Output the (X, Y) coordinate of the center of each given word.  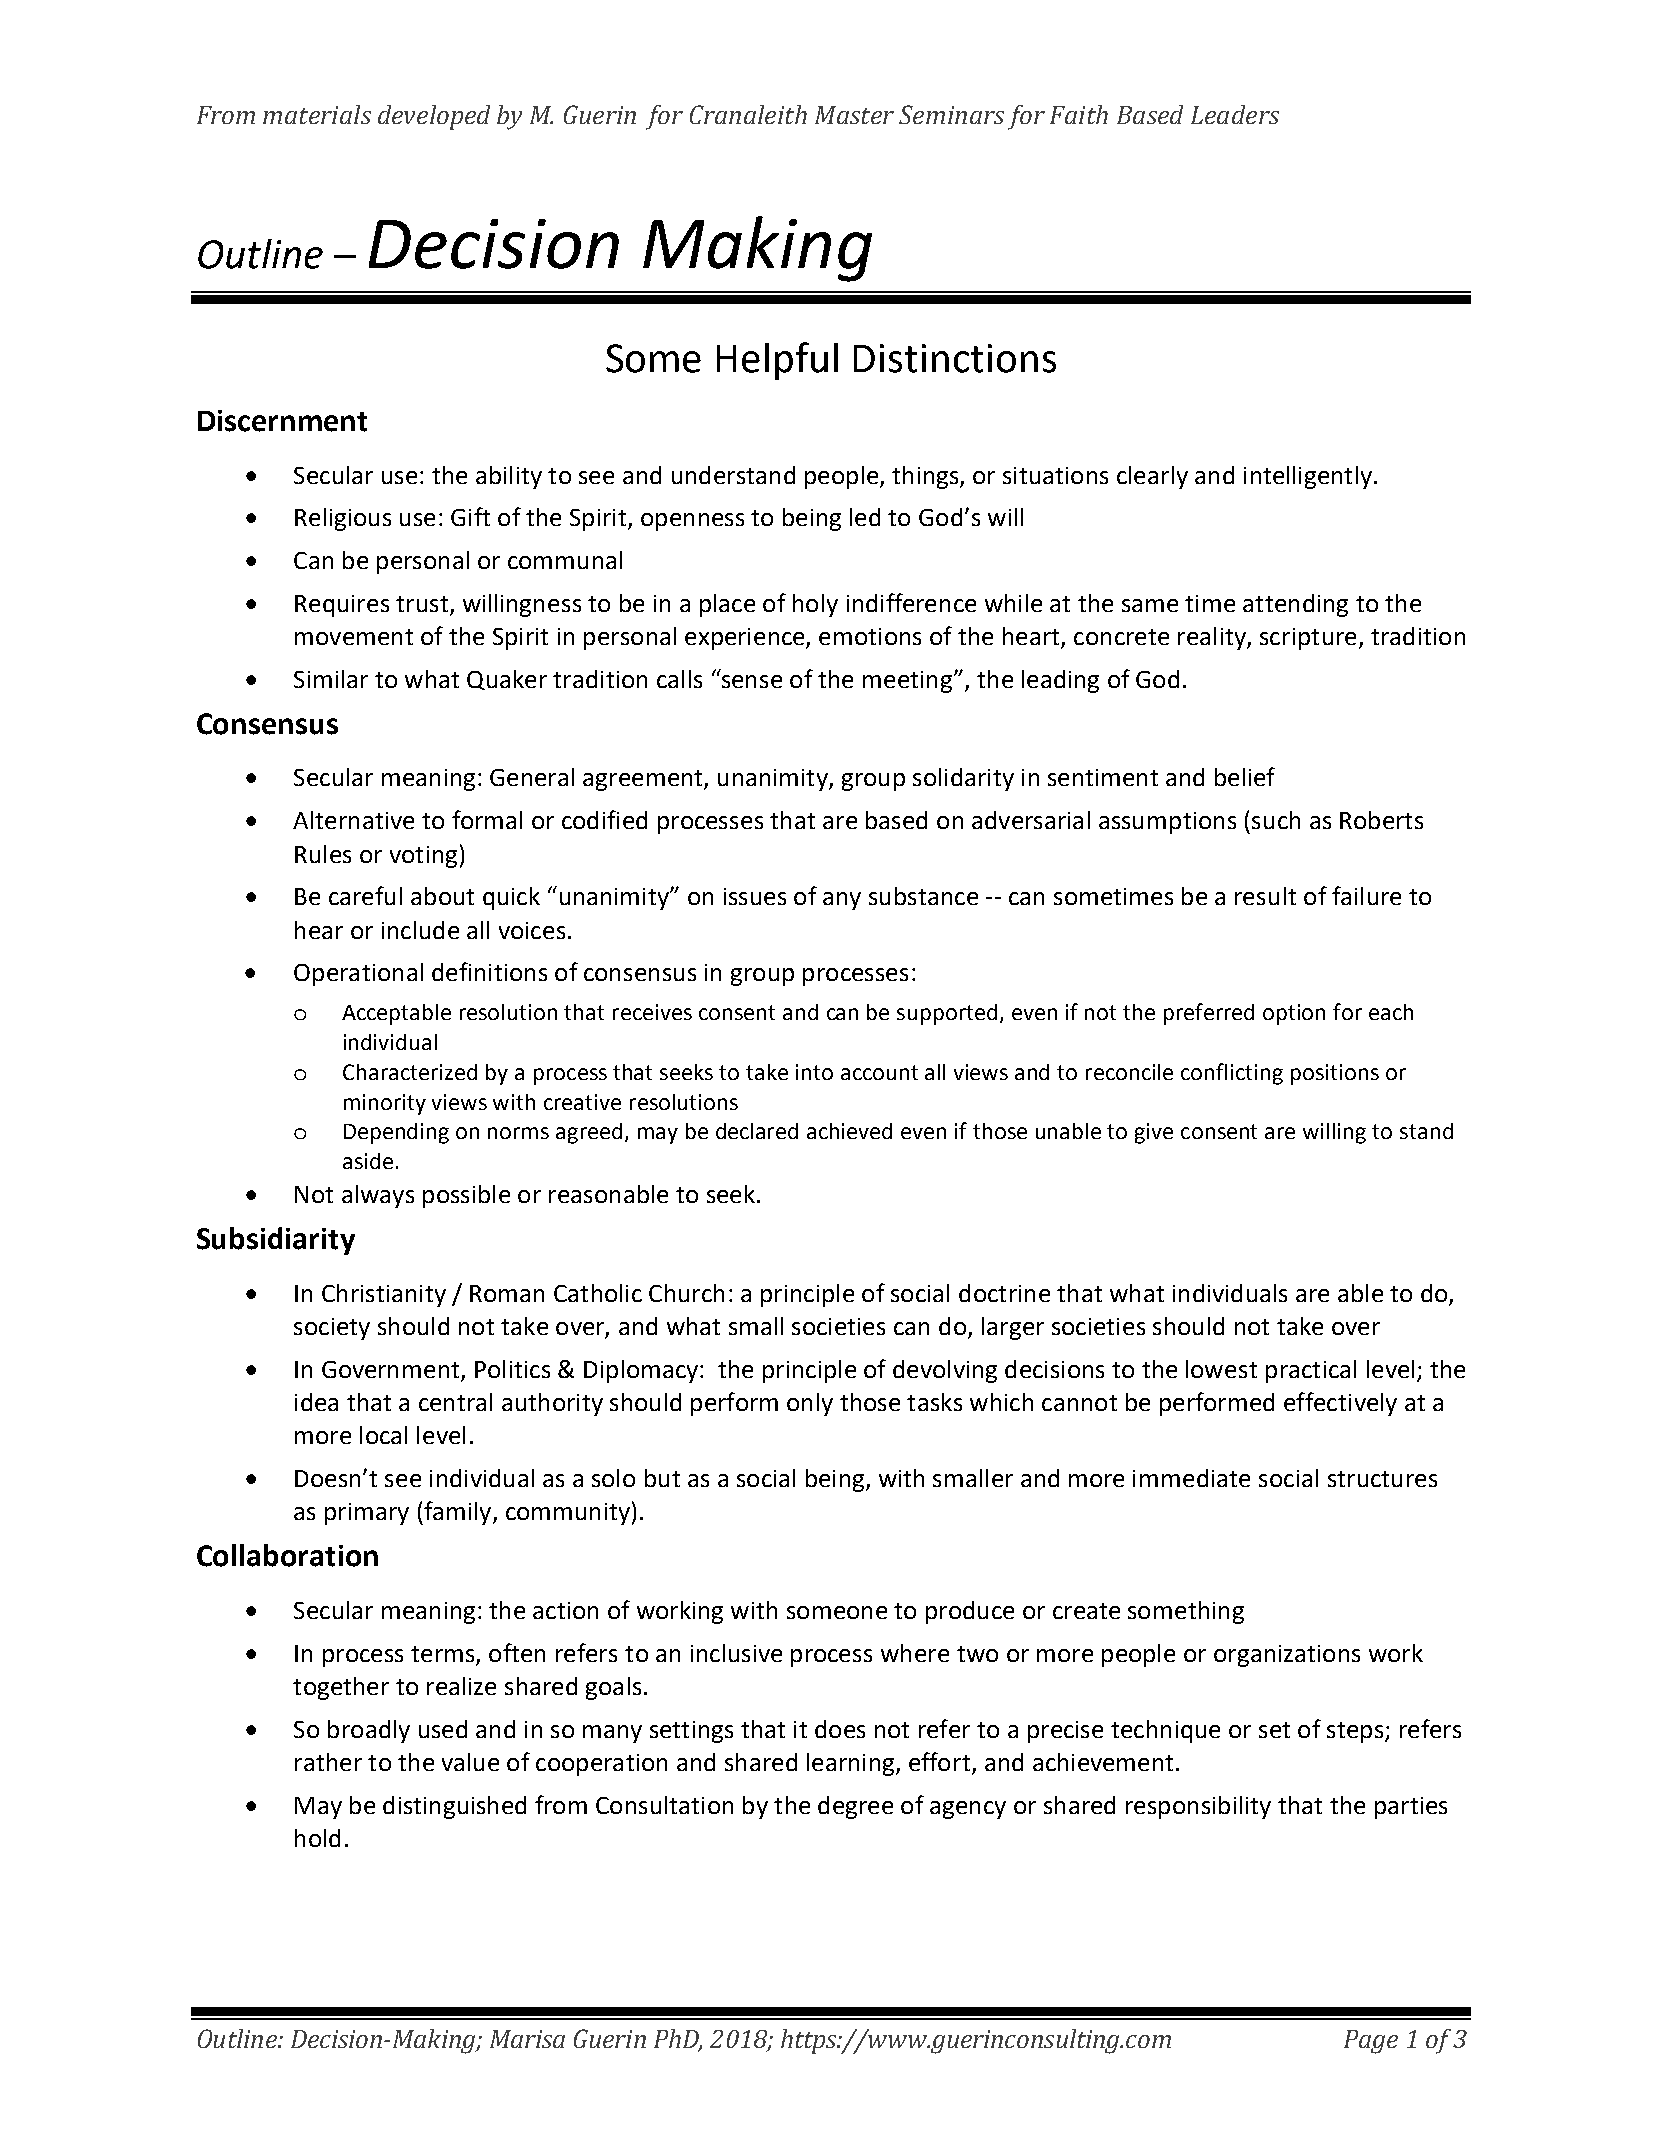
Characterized (410, 1072)
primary (367, 1514)
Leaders (1235, 114)
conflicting (1232, 1074)
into (814, 1072)
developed (434, 117)
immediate (1191, 1478)
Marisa (527, 2039)
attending (1295, 605)
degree (855, 1807)
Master (854, 115)
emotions (870, 636)
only (810, 1404)
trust (422, 604)
